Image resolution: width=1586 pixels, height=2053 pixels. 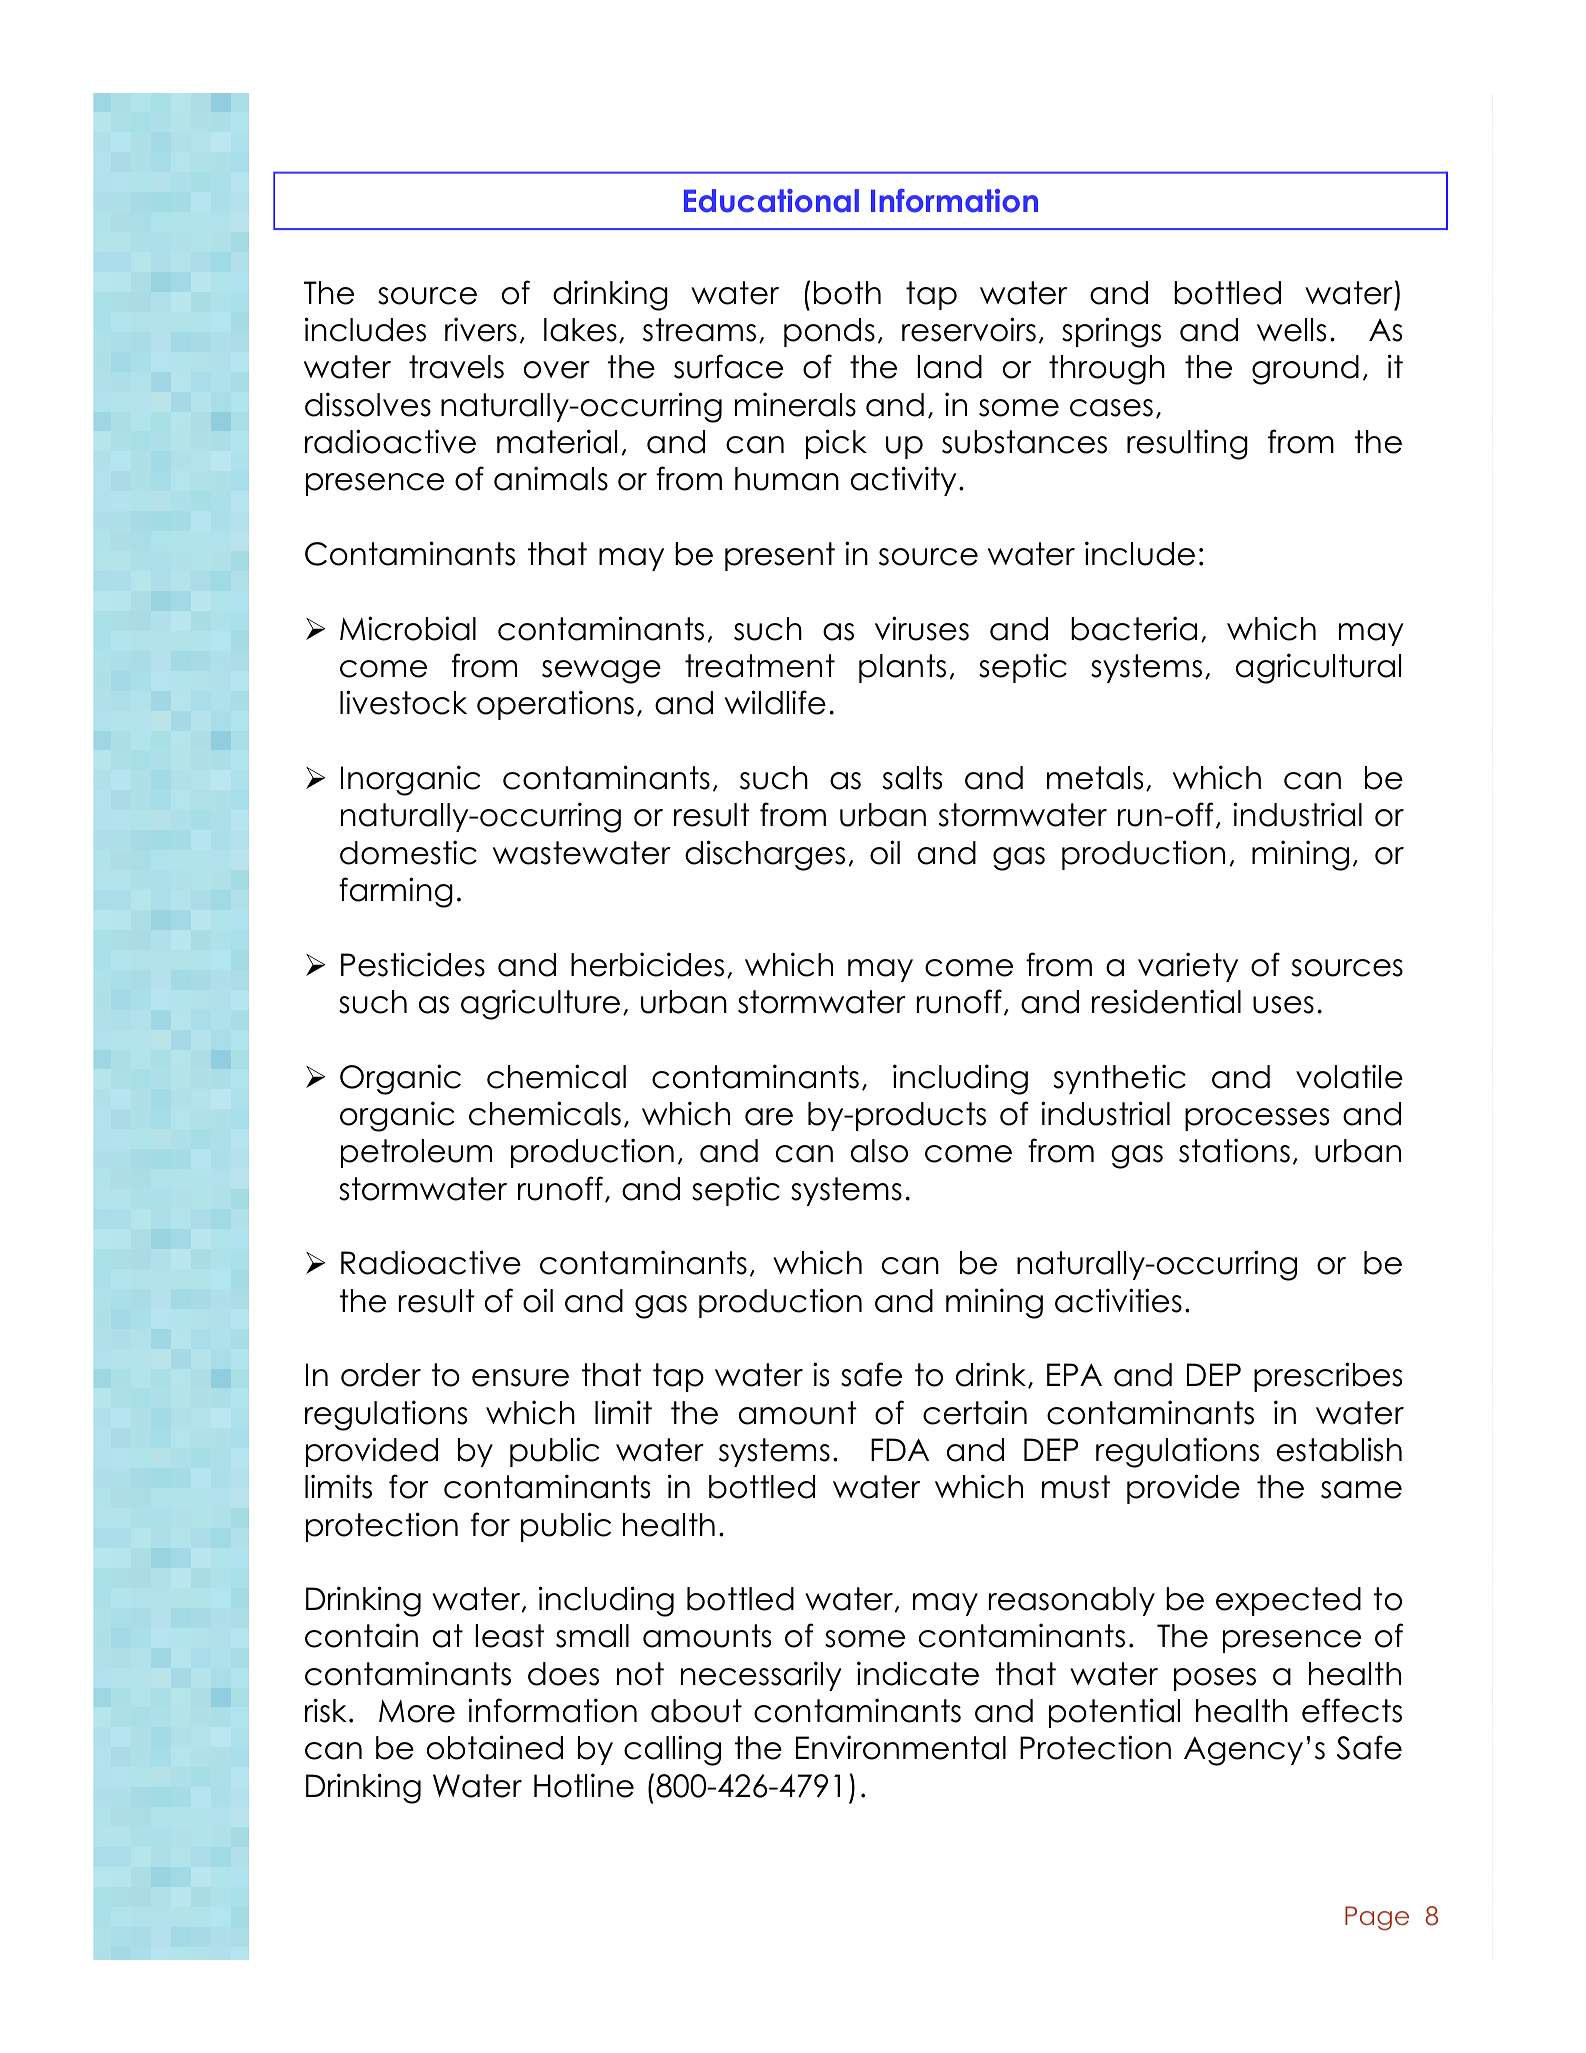 What do you see at coordinates (847, 293) in the screenshot?
I see `both` at bounding box center [847, 293].
